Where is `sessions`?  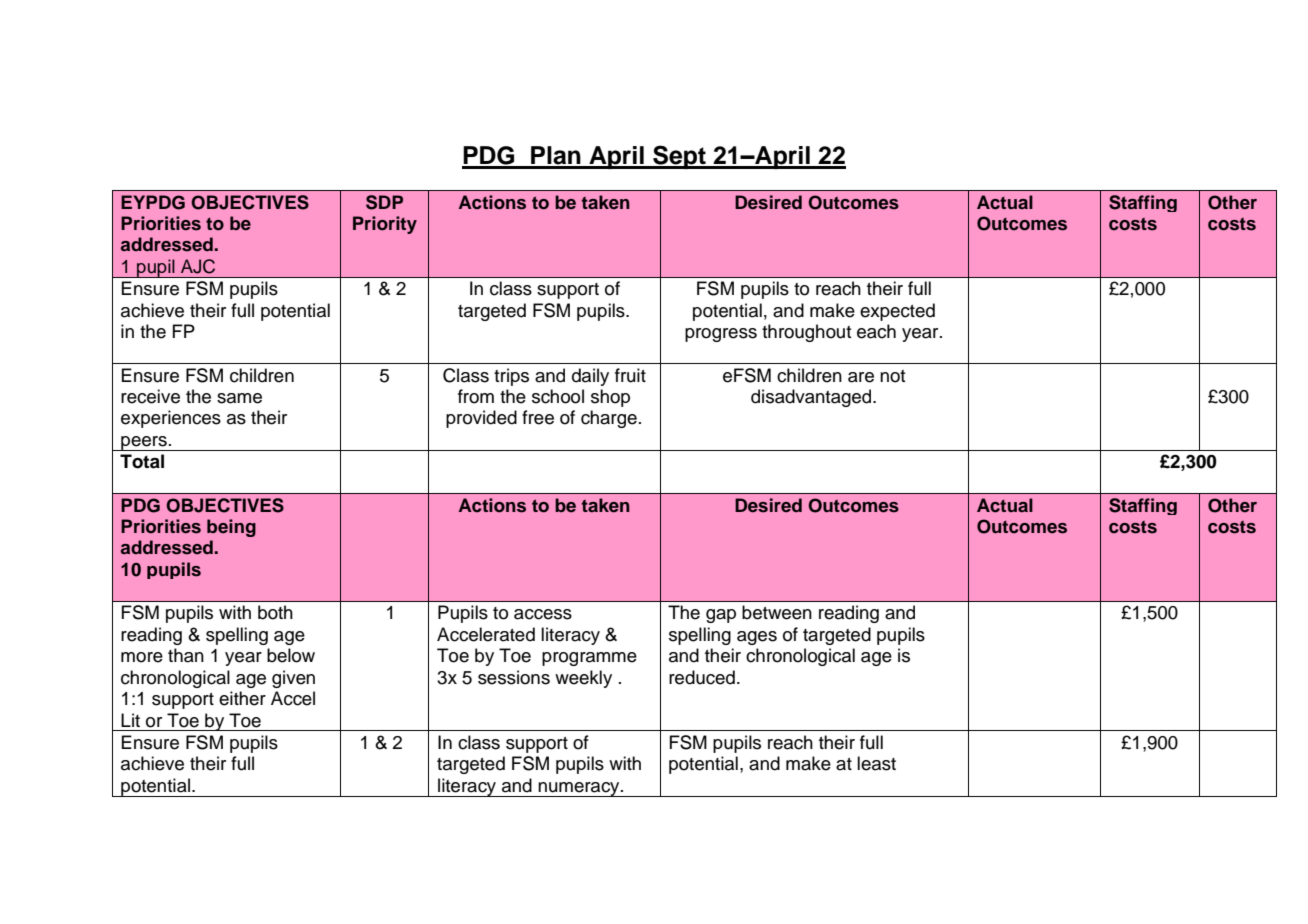 sessions is located at coordinates (514, 677).
